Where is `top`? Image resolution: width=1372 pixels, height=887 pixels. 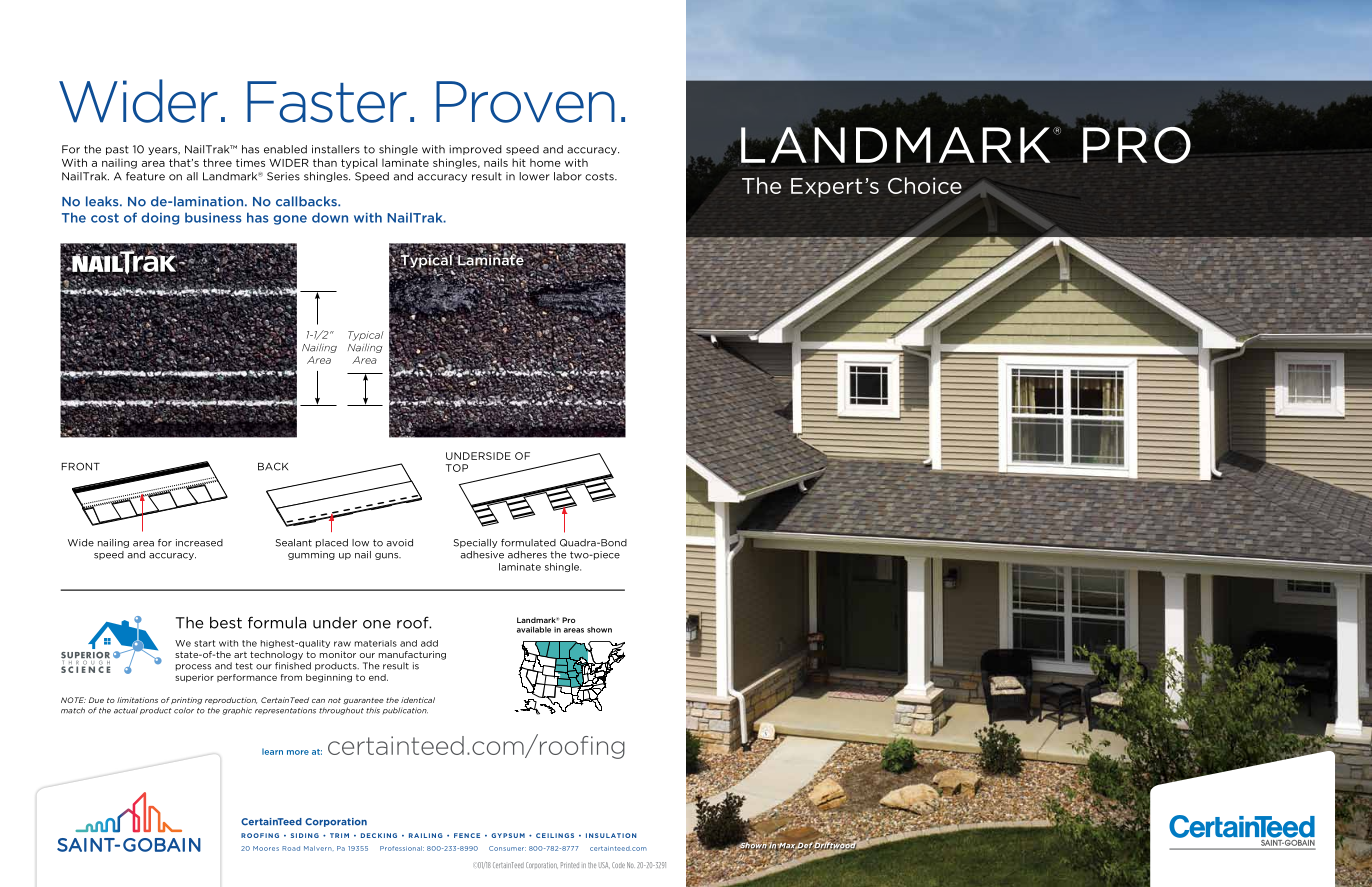
top is located at coordinates (457, 468).
